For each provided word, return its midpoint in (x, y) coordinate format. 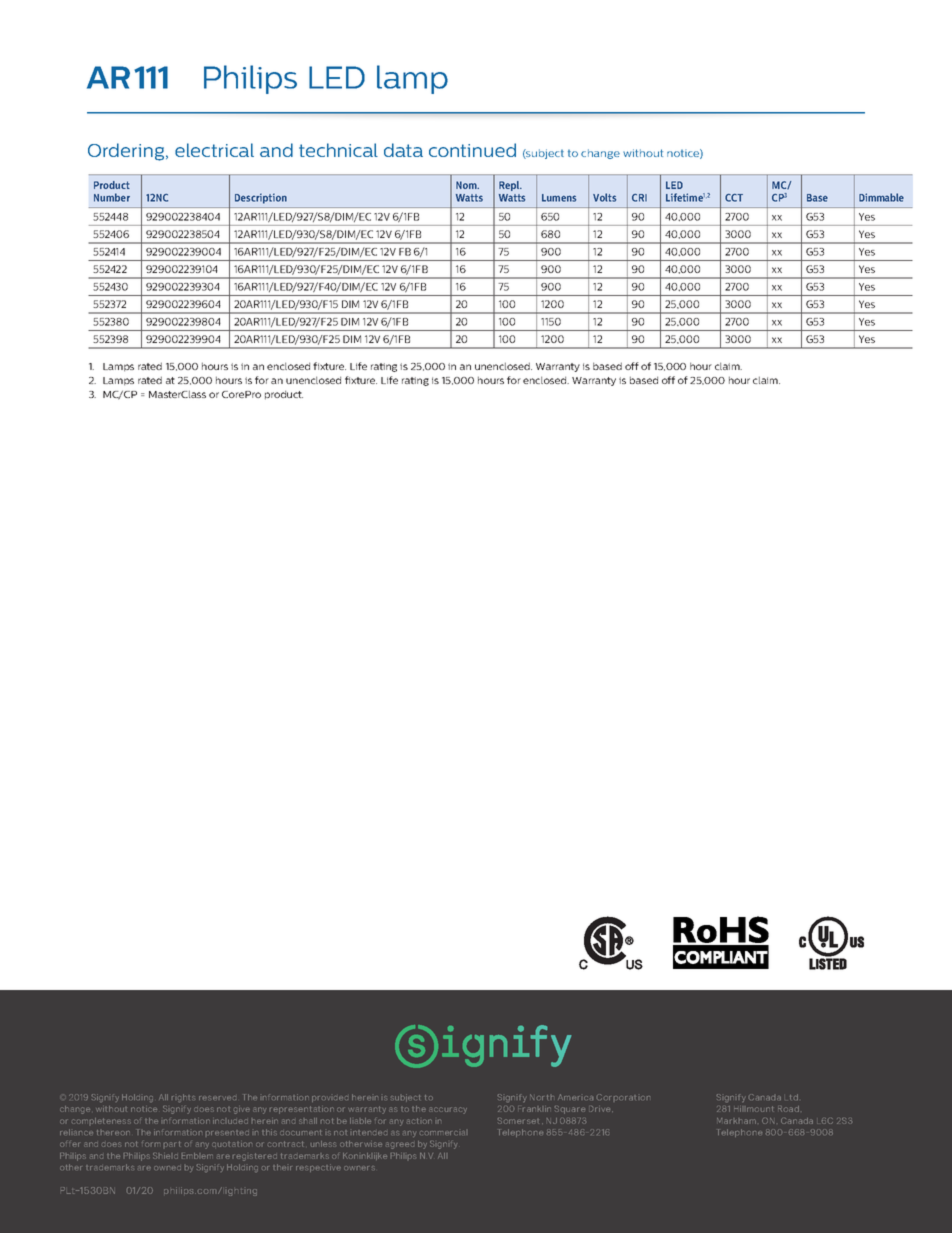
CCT (734, 198)
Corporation (623, 1097)
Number (112, 197)
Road (788, 1109)
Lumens (559, 198)
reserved (217, 1098)
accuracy (448, 1110)
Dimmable (881, 197)
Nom (467, 185)
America (575, 1097)
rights (182, 1098)
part (172, 1144)
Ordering (127, 152)
